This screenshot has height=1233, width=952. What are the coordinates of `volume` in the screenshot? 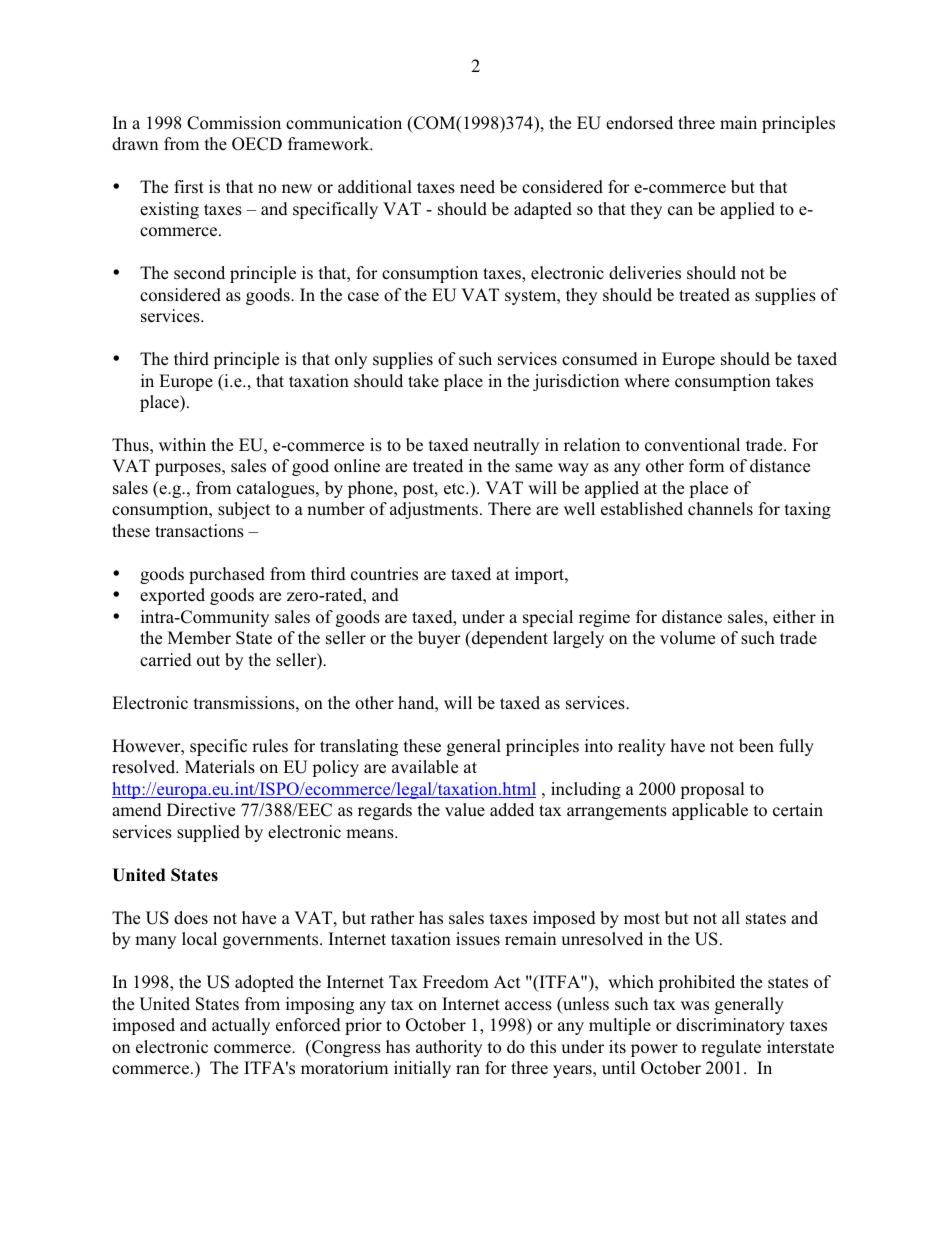 It's located at (687, 637).
